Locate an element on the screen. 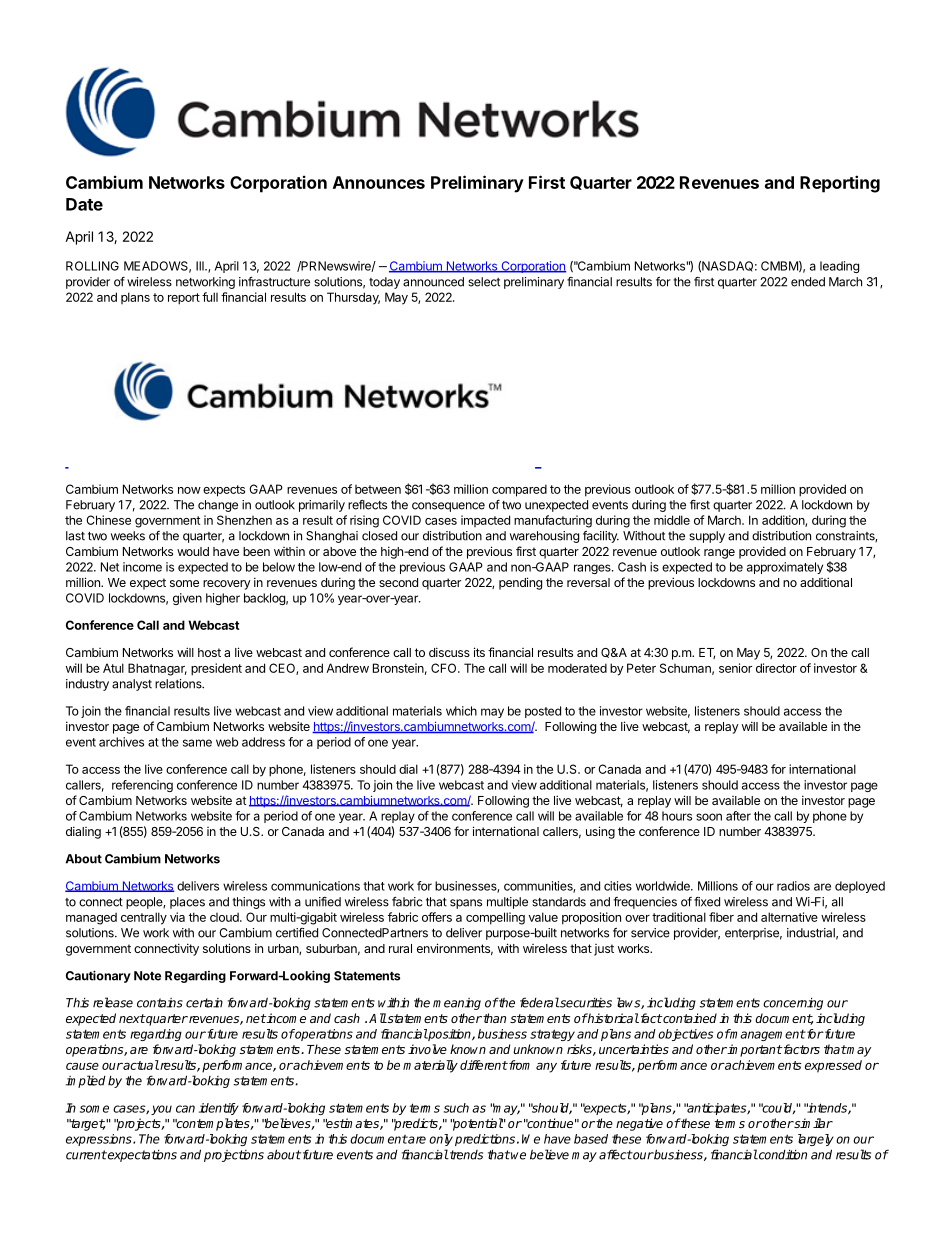  Date is located at coordinates (84, 204).
